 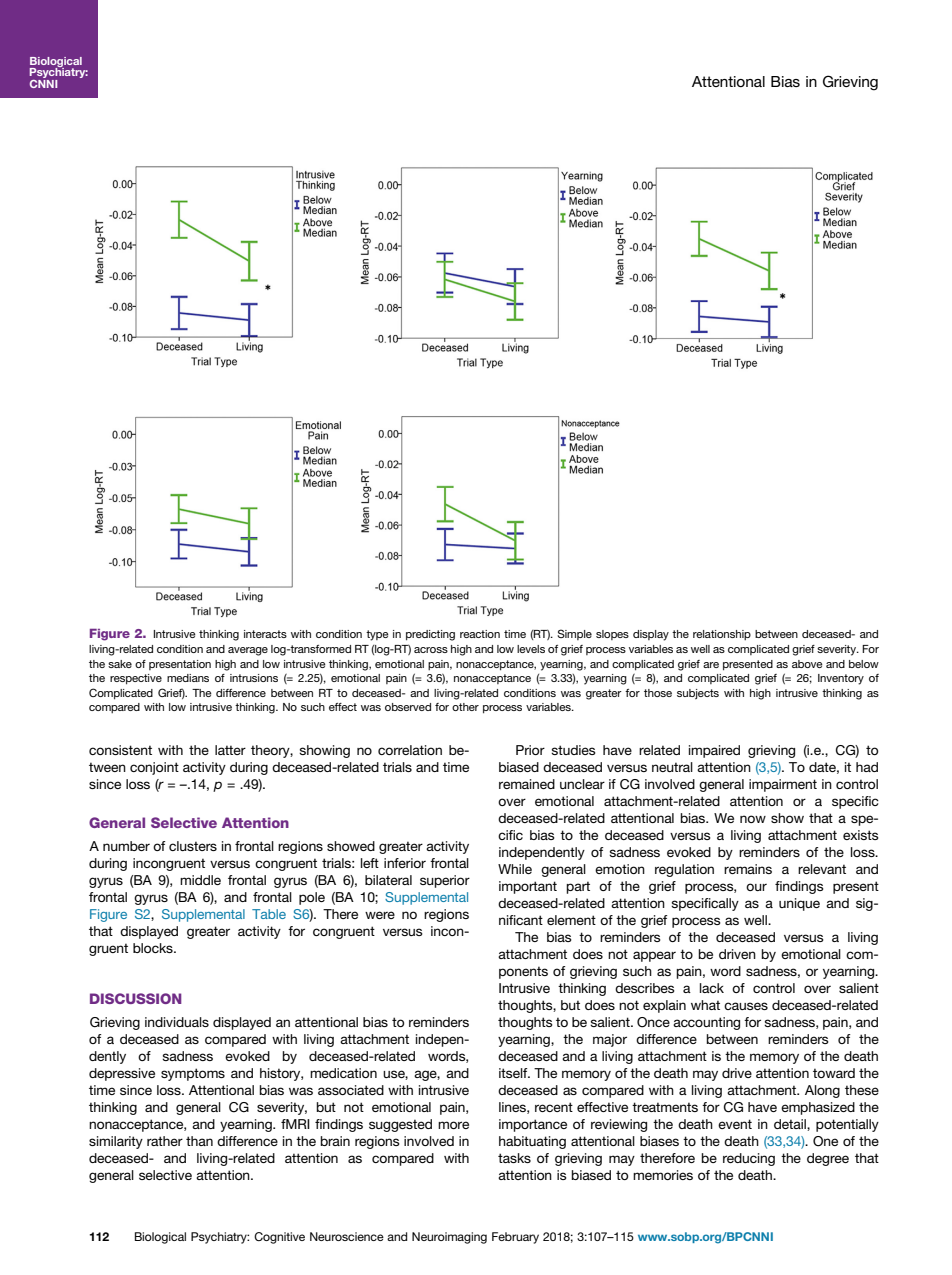 What do you see at coordinates (269, 914) in the screenshot?
I see `Table` at bounding box center [269, 914].
